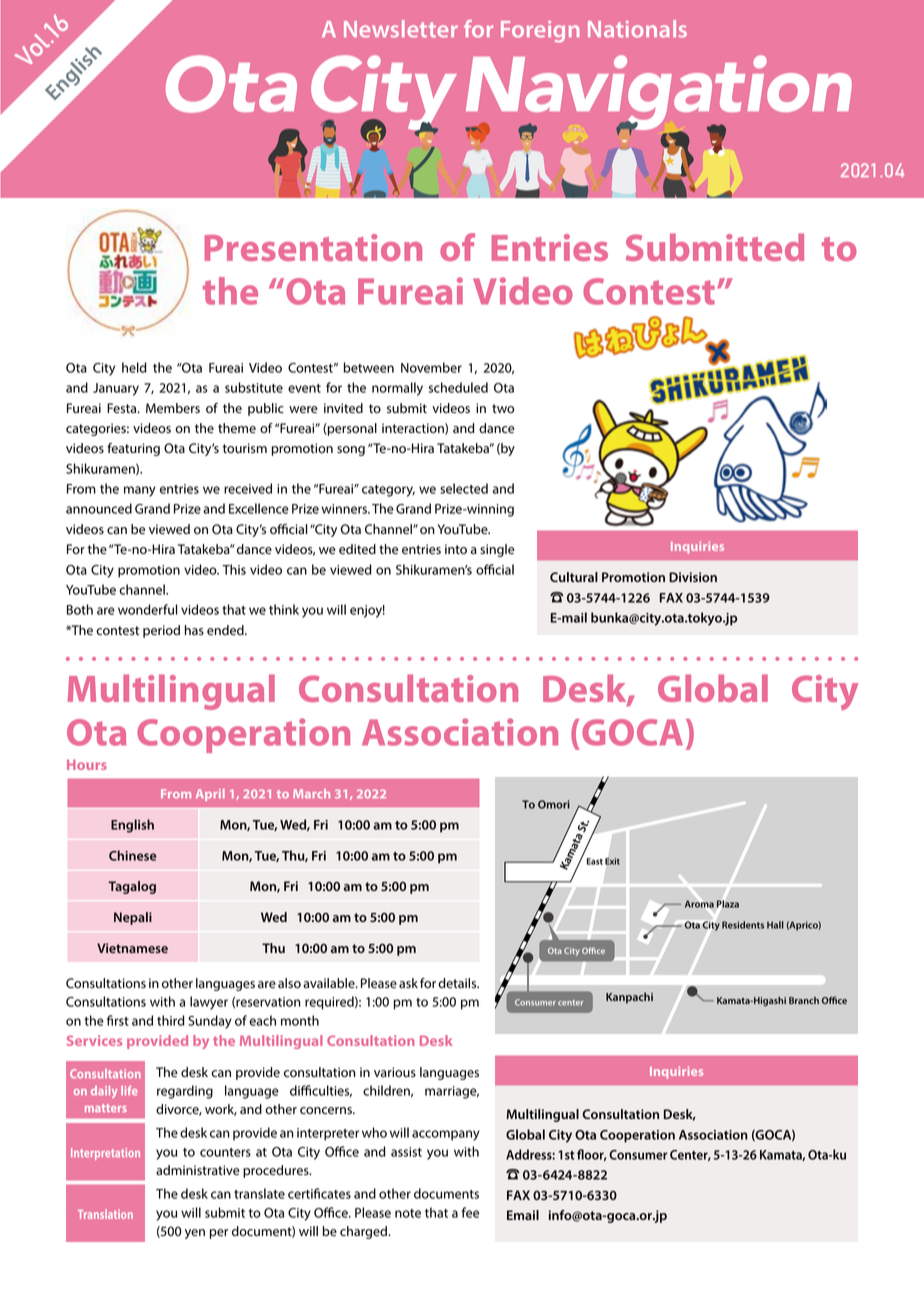 The image size is (924, 1308). What do you see at coordinates (540, 32) in the screenshot?
I see `Foreign` at bounding box center [540, 32].
